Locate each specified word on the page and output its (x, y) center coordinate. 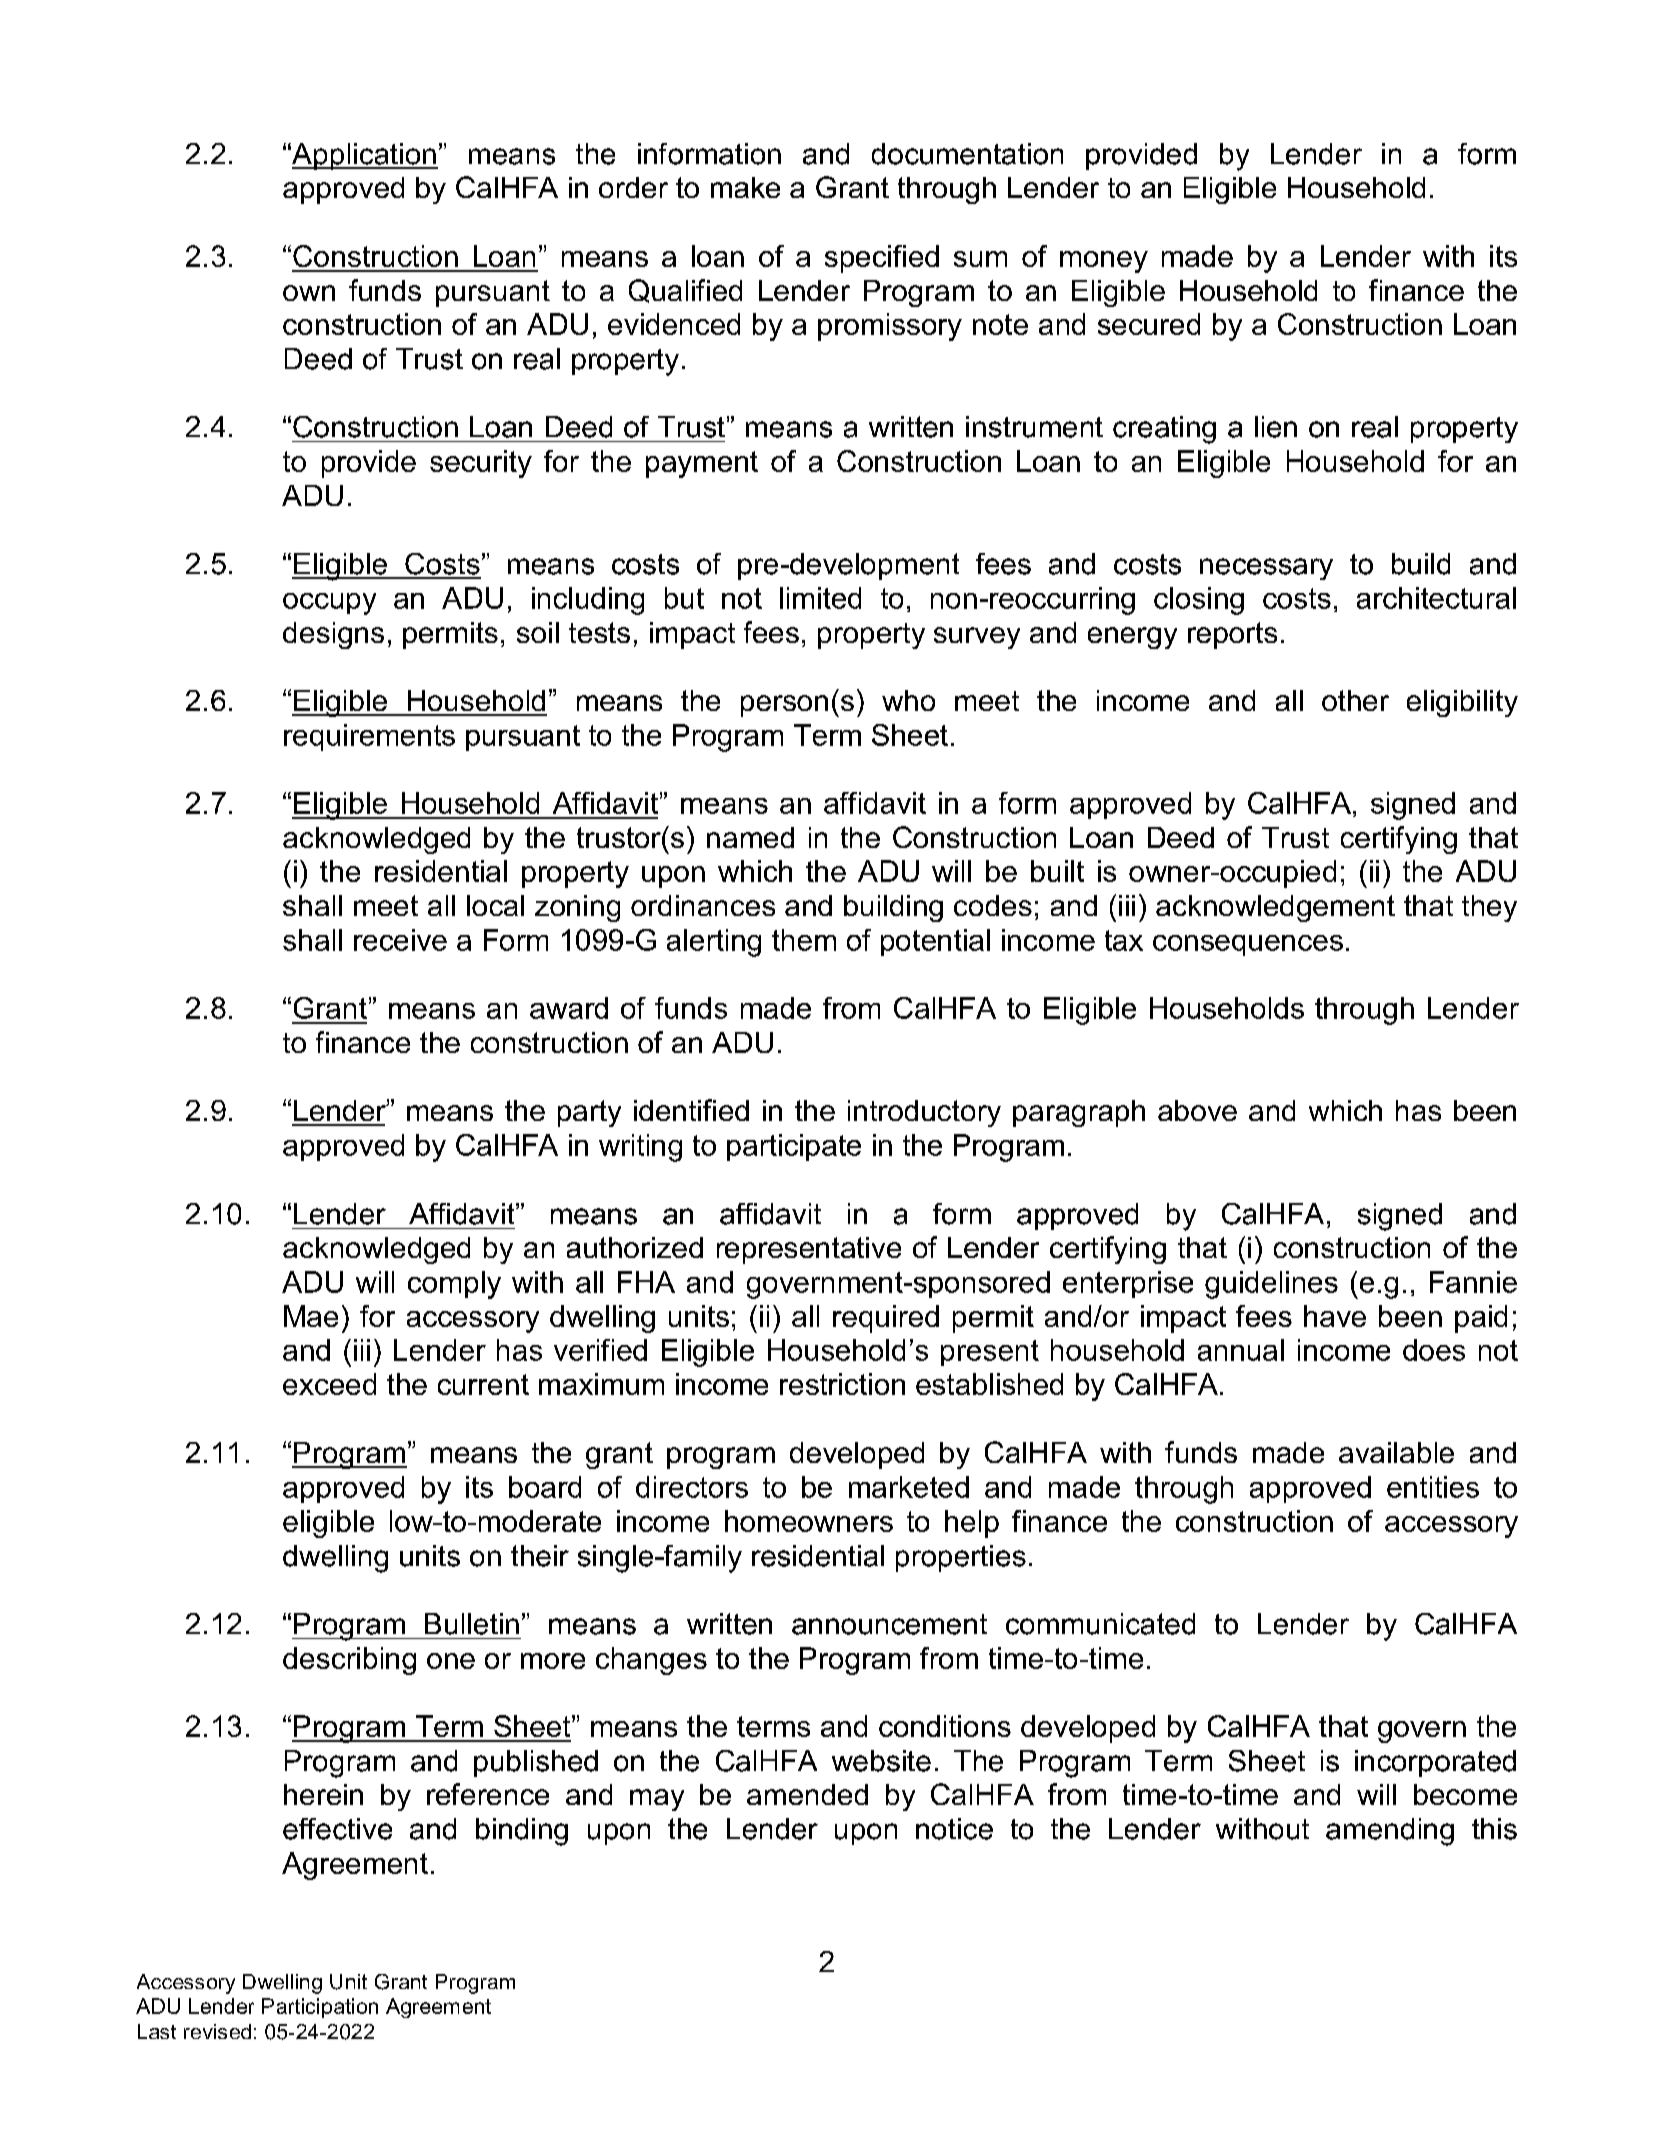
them (804, 940)
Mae (311, 1316)
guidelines (1271, 1285)
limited (820, 598)
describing (349, 1661)
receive (400, 940)
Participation (320, 2008)
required (886, 1319)
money (1104, 262)
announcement (889, 1624)
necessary (1266, 569)
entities (1433, 1487)
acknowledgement (1275, 908)
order (633, 187)
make (745, 187)
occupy (329, 604)
